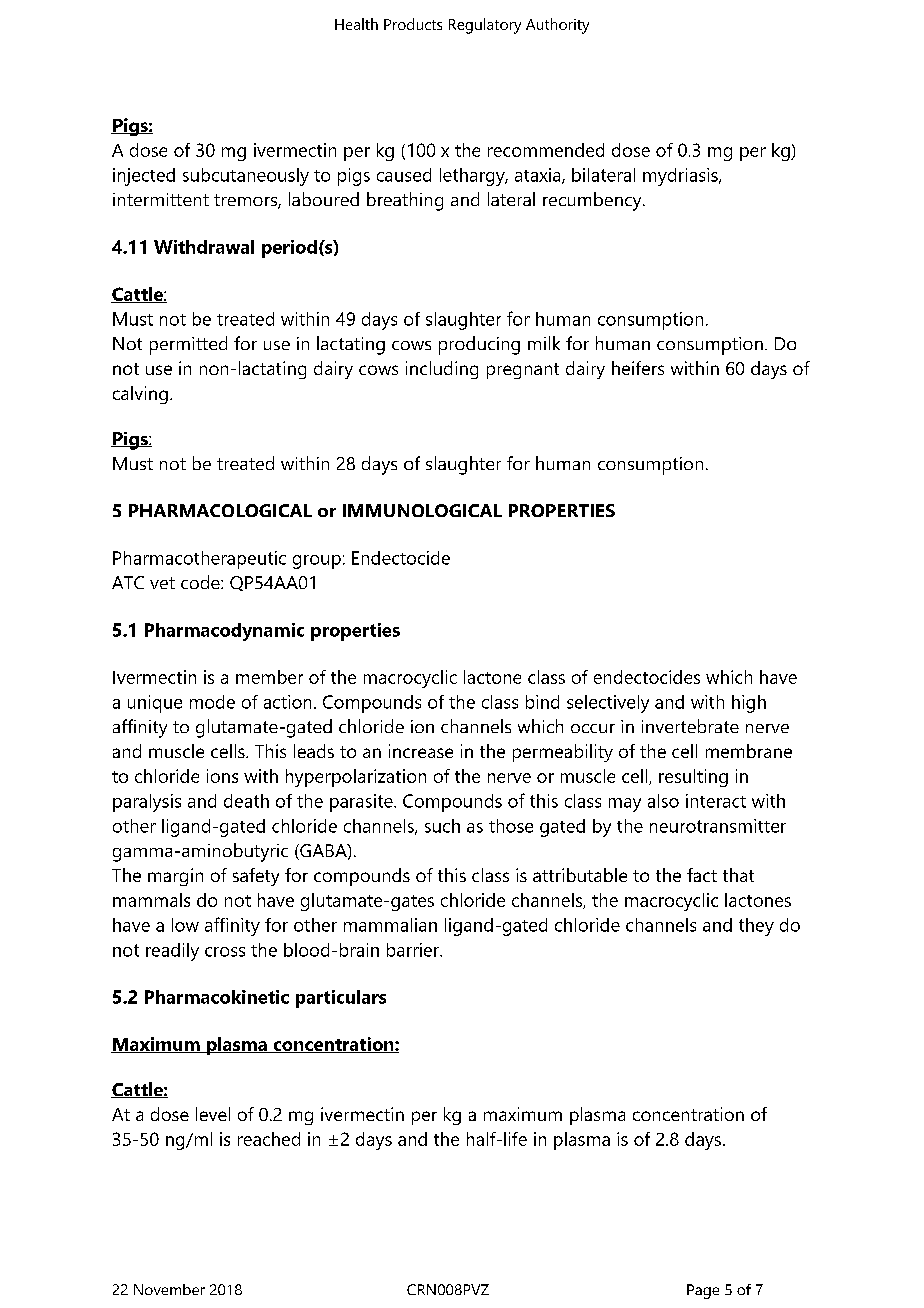  I want to click on barrier, so click(414, 950).
